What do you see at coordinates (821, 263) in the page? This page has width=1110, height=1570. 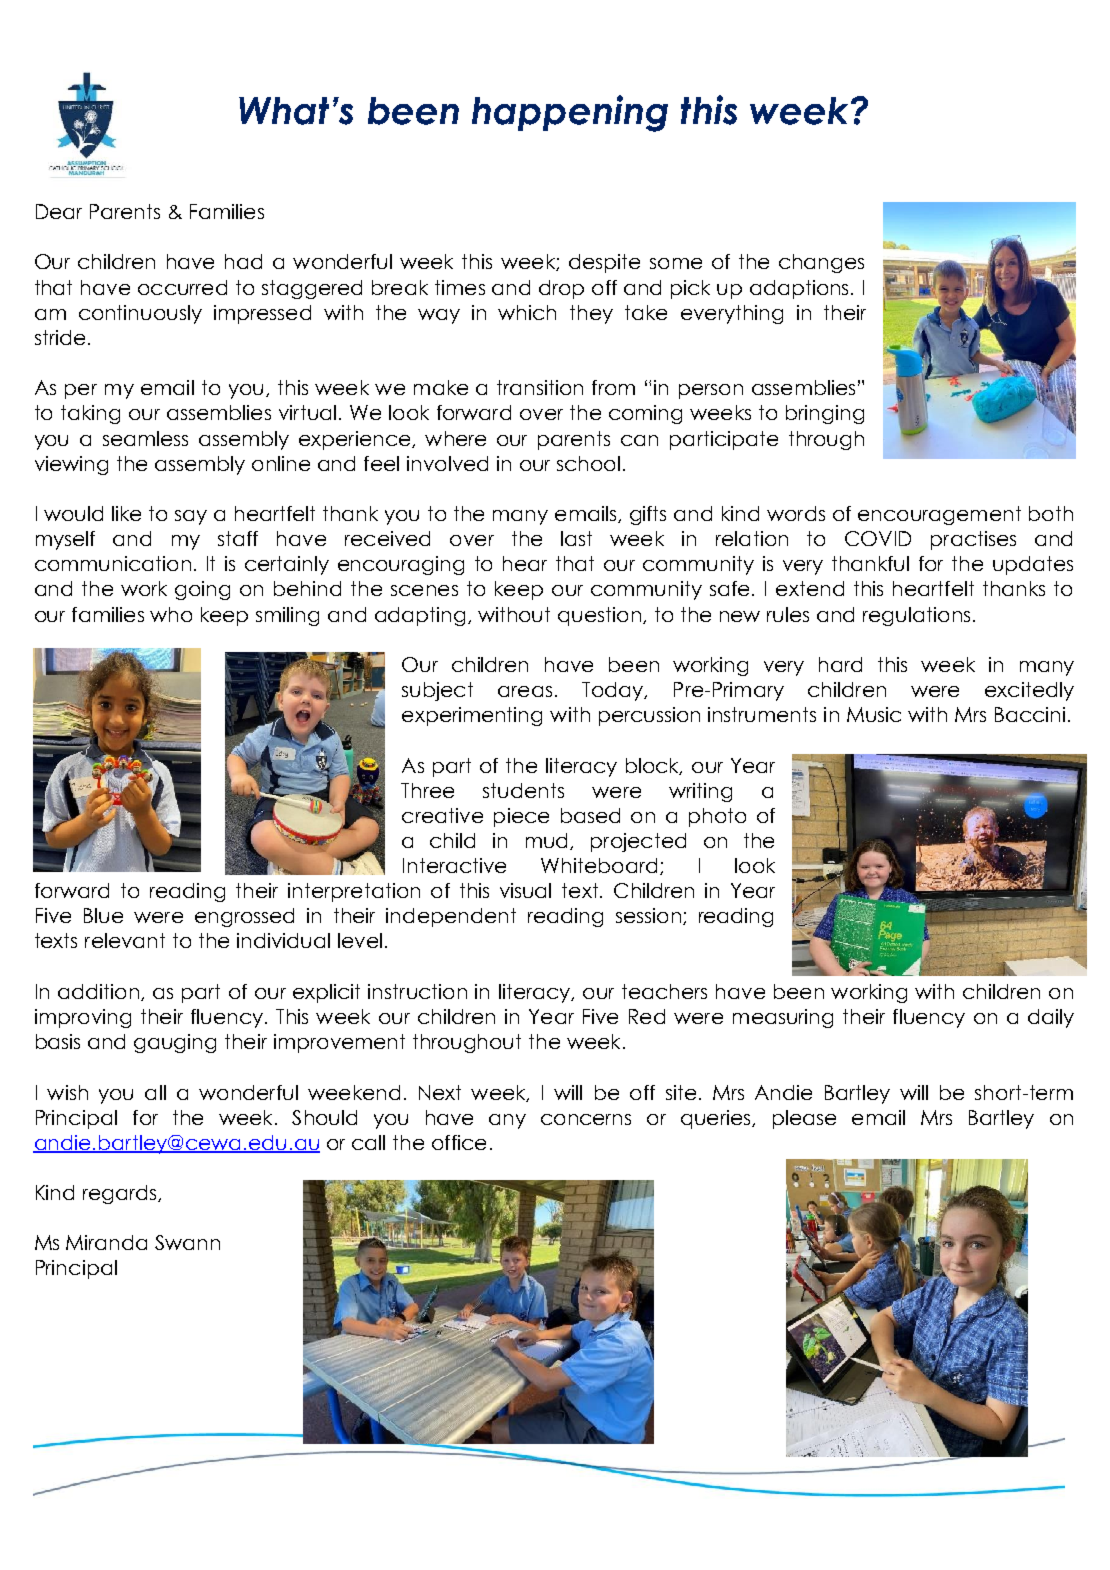 I see `changes` at bounding box center [821, 263].
